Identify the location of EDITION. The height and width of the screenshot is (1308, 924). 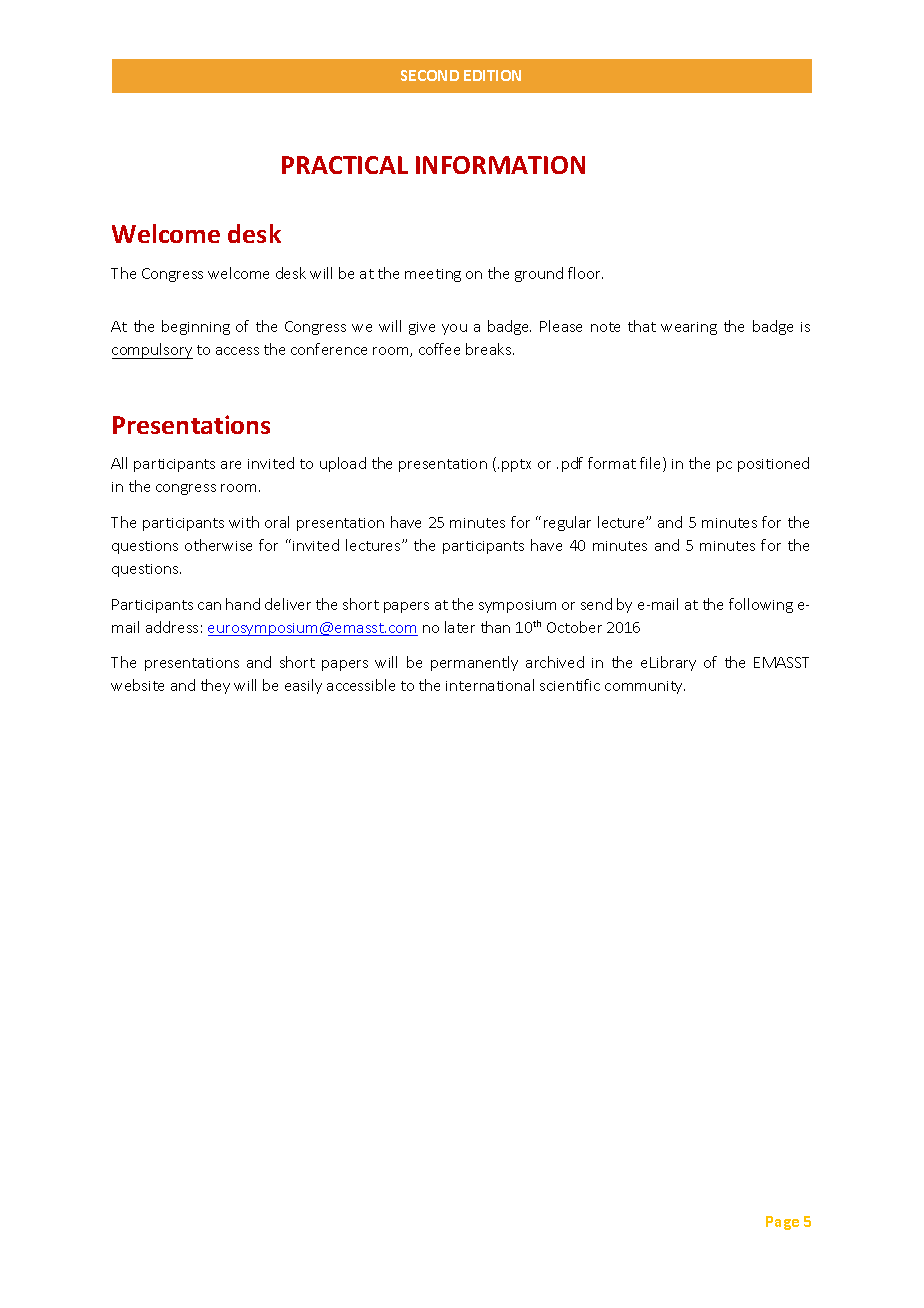
(492, 75).
